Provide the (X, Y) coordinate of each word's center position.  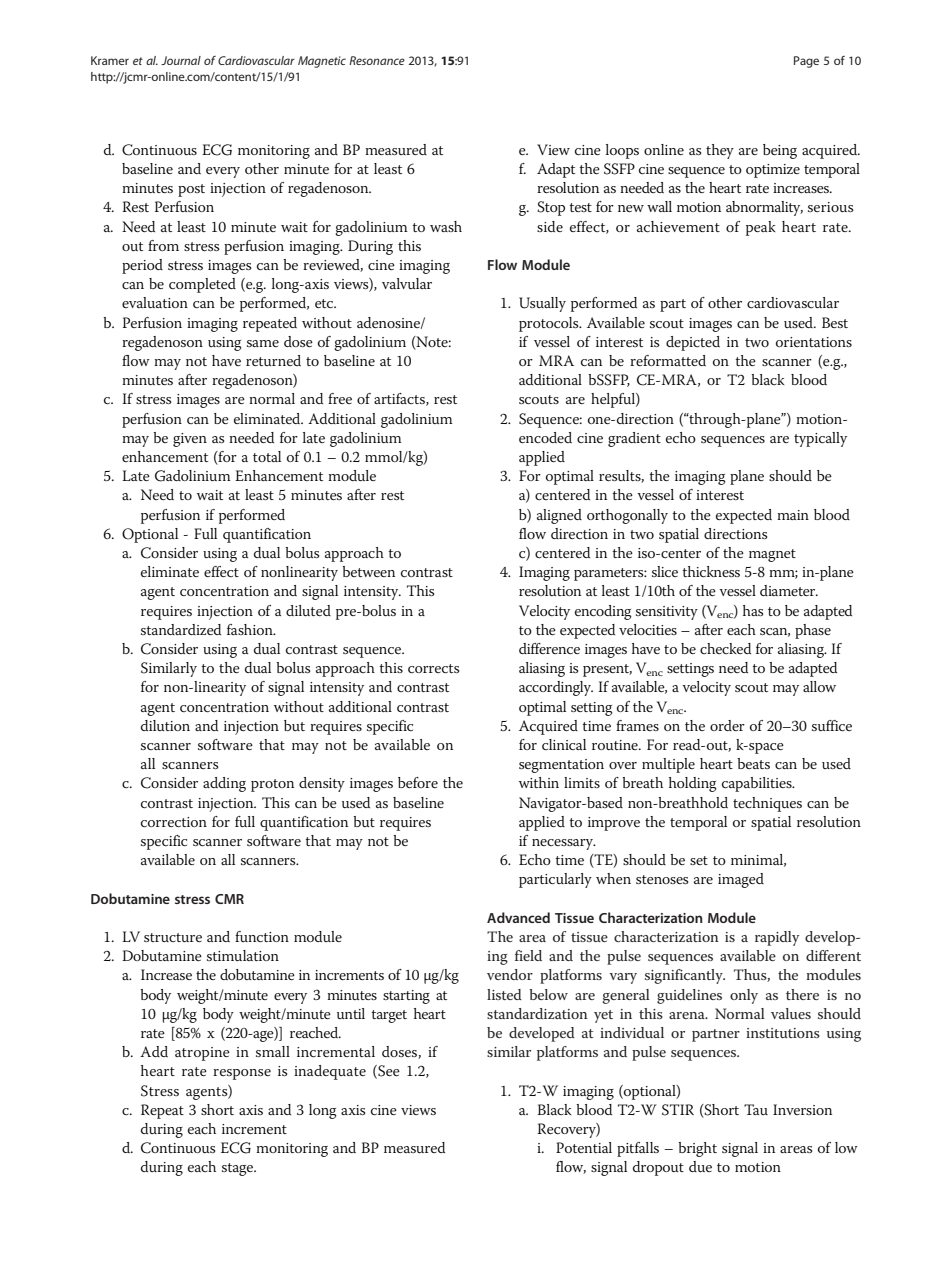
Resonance (377, 60)
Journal (181, 60)
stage (239, 1169)
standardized (181, 629)
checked (725, 648)
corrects (433, 668)
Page (806, 62)
